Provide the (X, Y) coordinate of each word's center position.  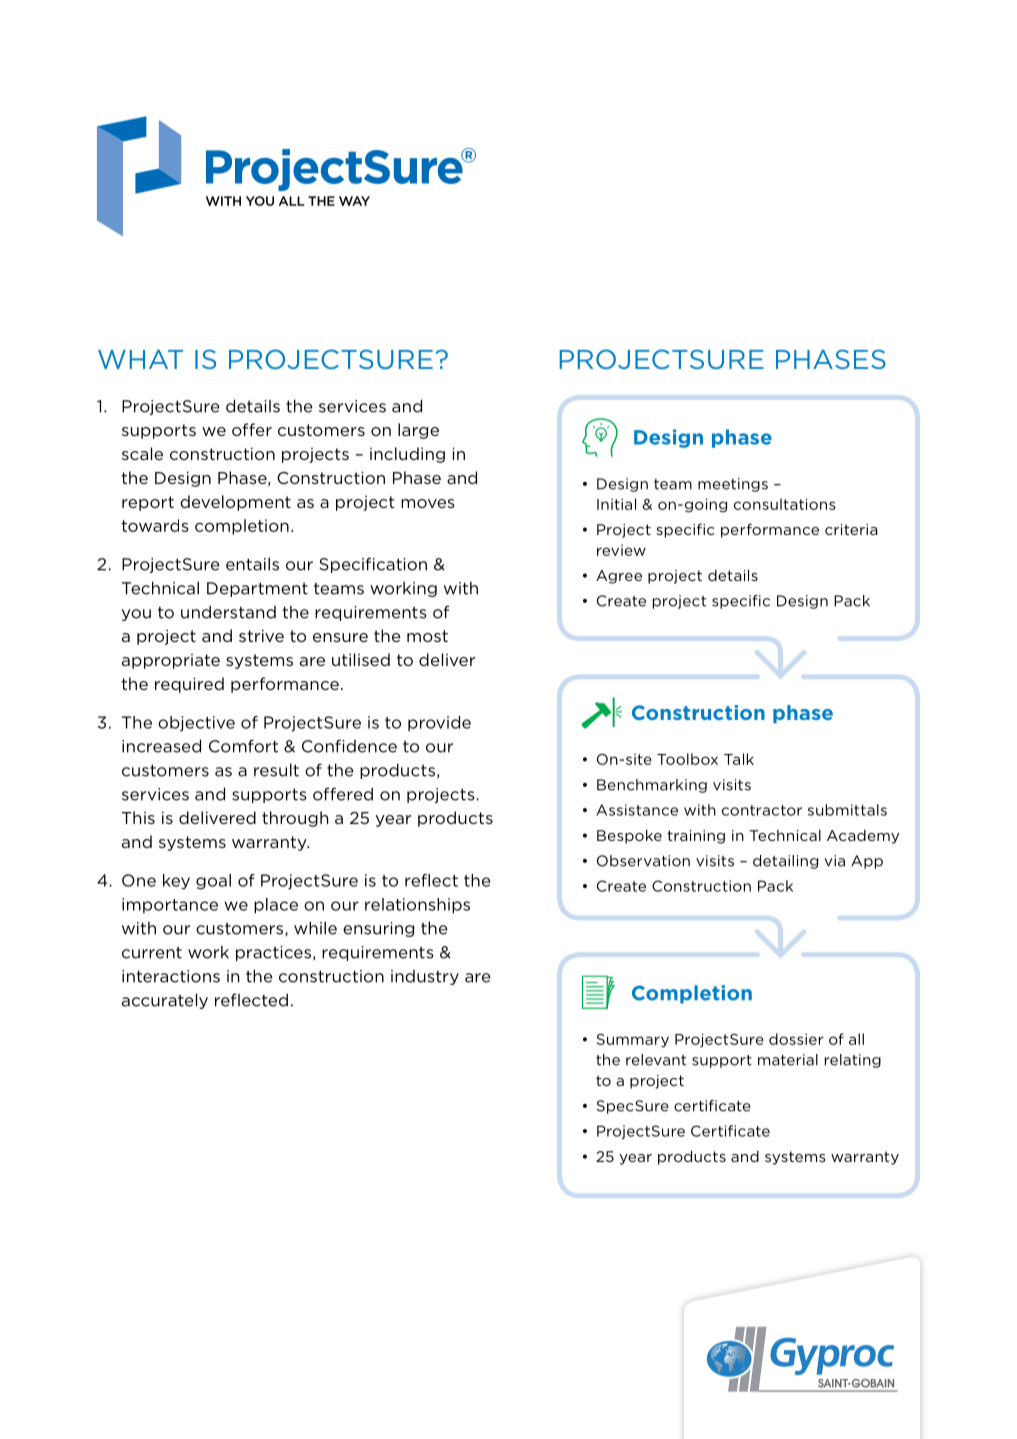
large (418, 431)
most (427, 636)
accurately (165, 1001)
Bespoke (629, 836)
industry (425, 977)
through (295, 819)
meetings (733, 485)
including (407, 455)
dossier (796, 1039)
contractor (762, 810)
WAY (354, 201)
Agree (619, 577)
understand (228, 612)
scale (142, 453)
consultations (785, 504)
